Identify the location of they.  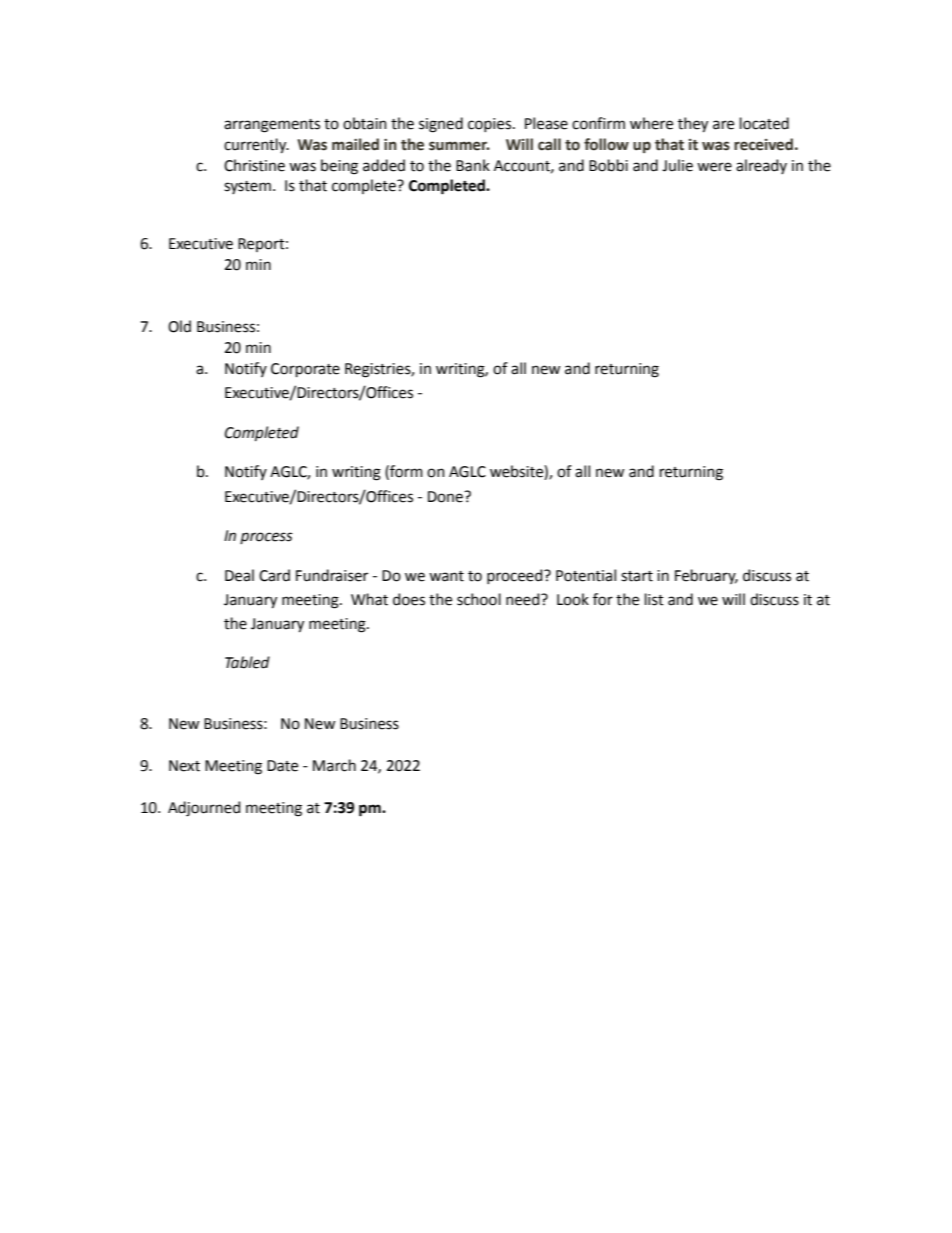
(693, 125).
